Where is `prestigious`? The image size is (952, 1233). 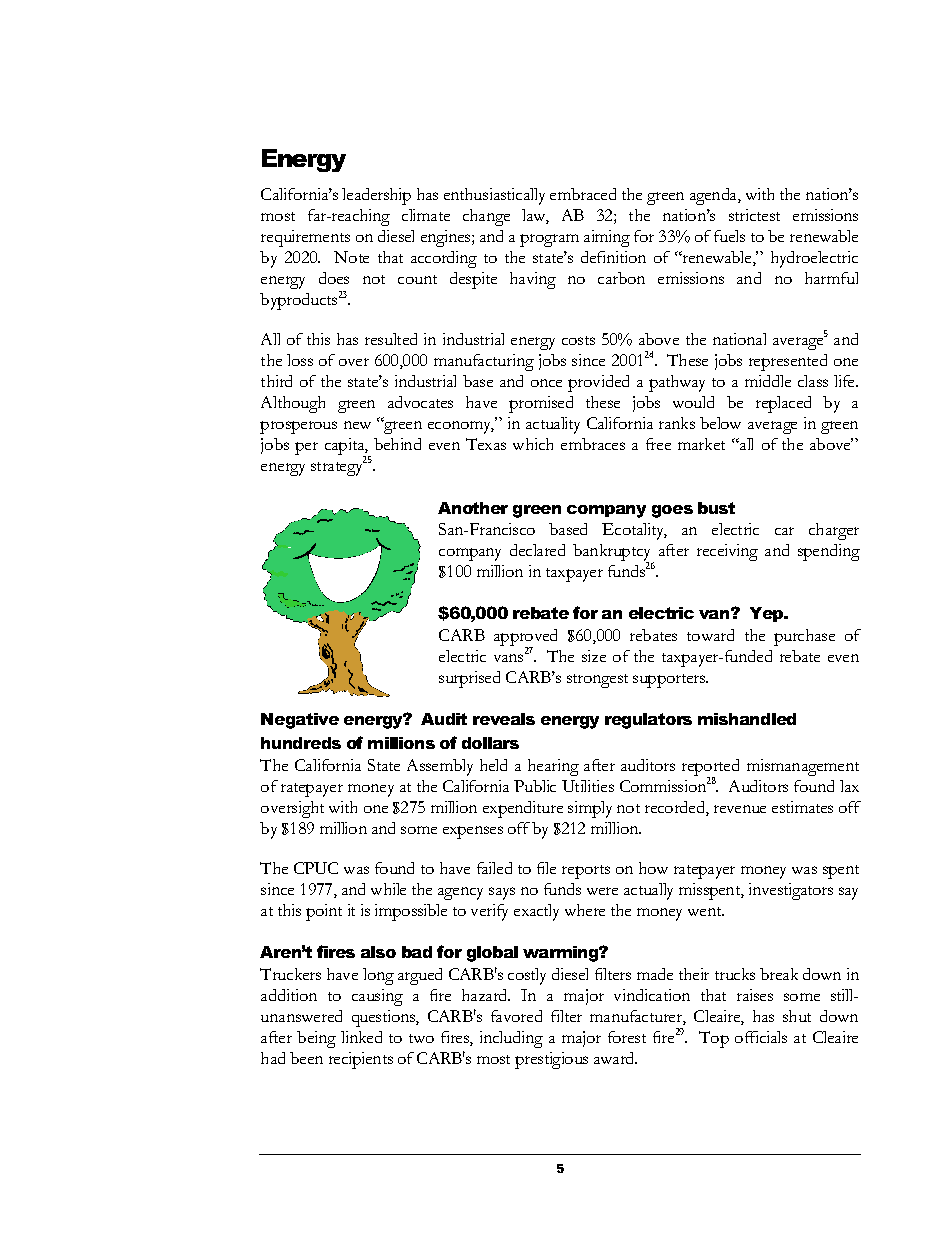
prestigious is located at coordinates (551, 1060).
